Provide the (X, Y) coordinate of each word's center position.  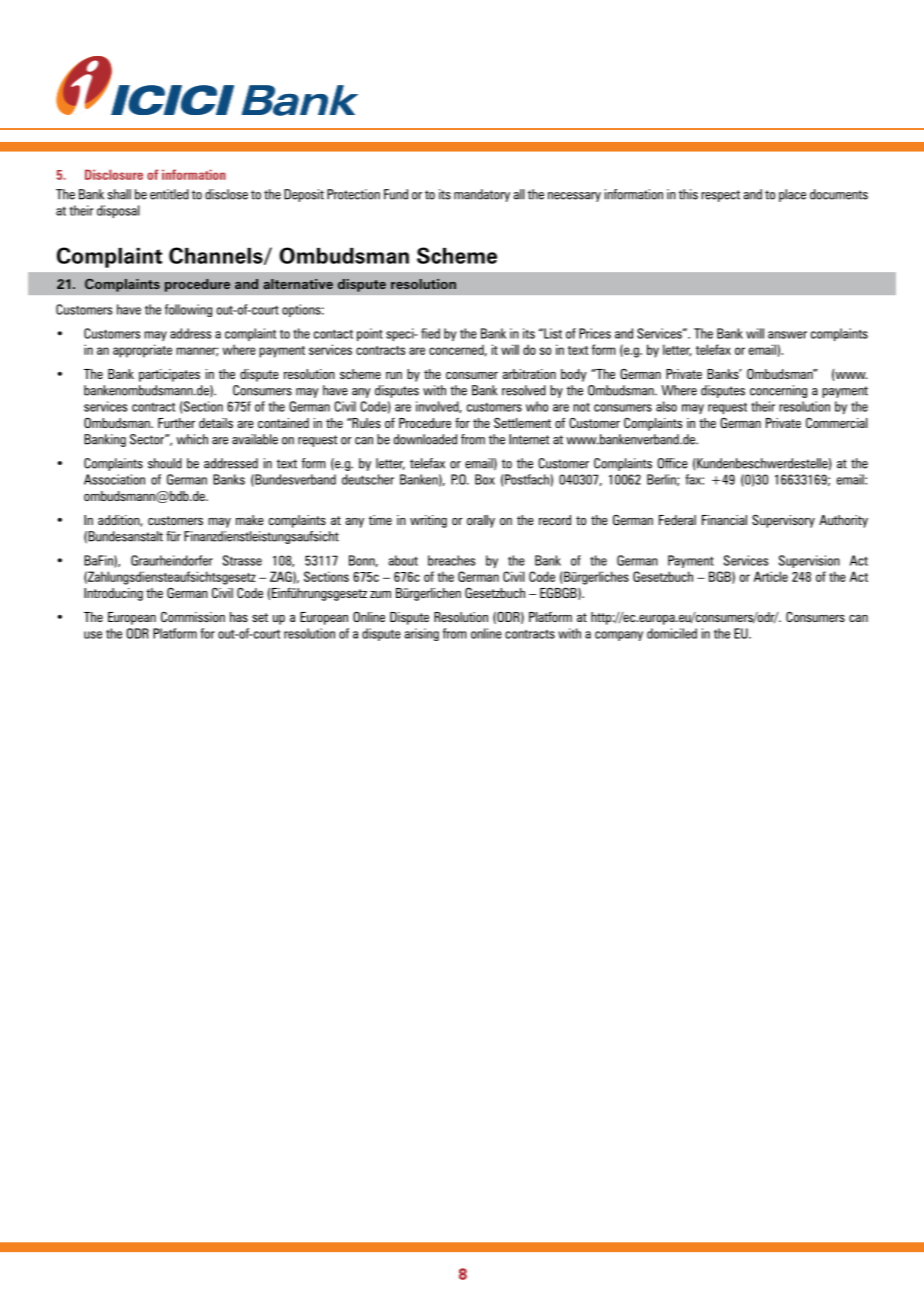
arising (421, 634)
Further (176, 423)
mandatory (482, 195)
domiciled (672, 633)
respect (720, 196)
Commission (193, 617)
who (537, 406)
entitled (169, 194)
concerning (778, 391)
